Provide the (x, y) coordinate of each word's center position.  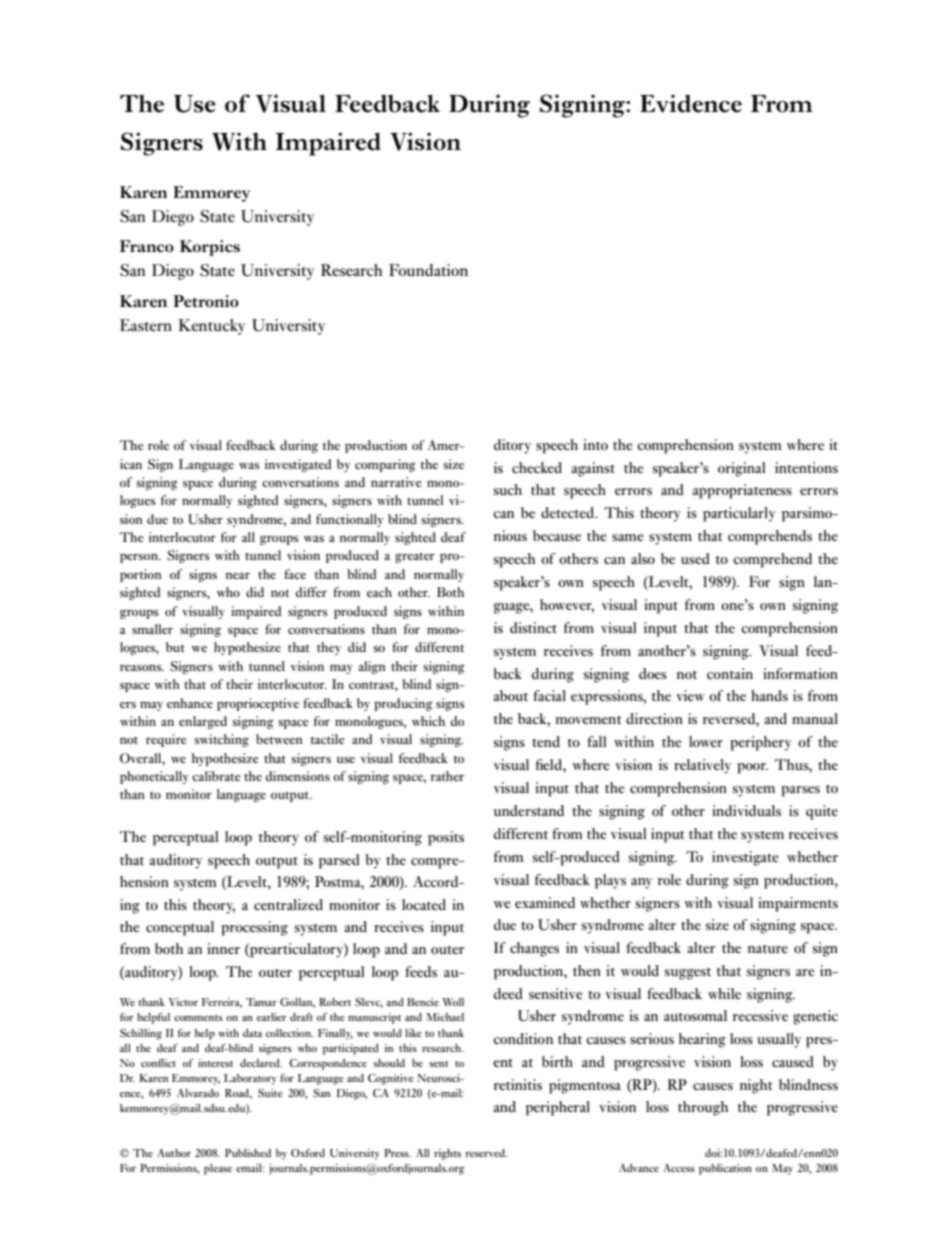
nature (768, 949)
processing (255, 928)
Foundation (428, 270)
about (510, 695)
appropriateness (742, 491)
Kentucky (211, 327)
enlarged (203, 722)
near (238, 576)
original (742, 469)
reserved (486, 1153)
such (508, 489)
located (424, 904)
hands (769, 695)
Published (248, 1153)
